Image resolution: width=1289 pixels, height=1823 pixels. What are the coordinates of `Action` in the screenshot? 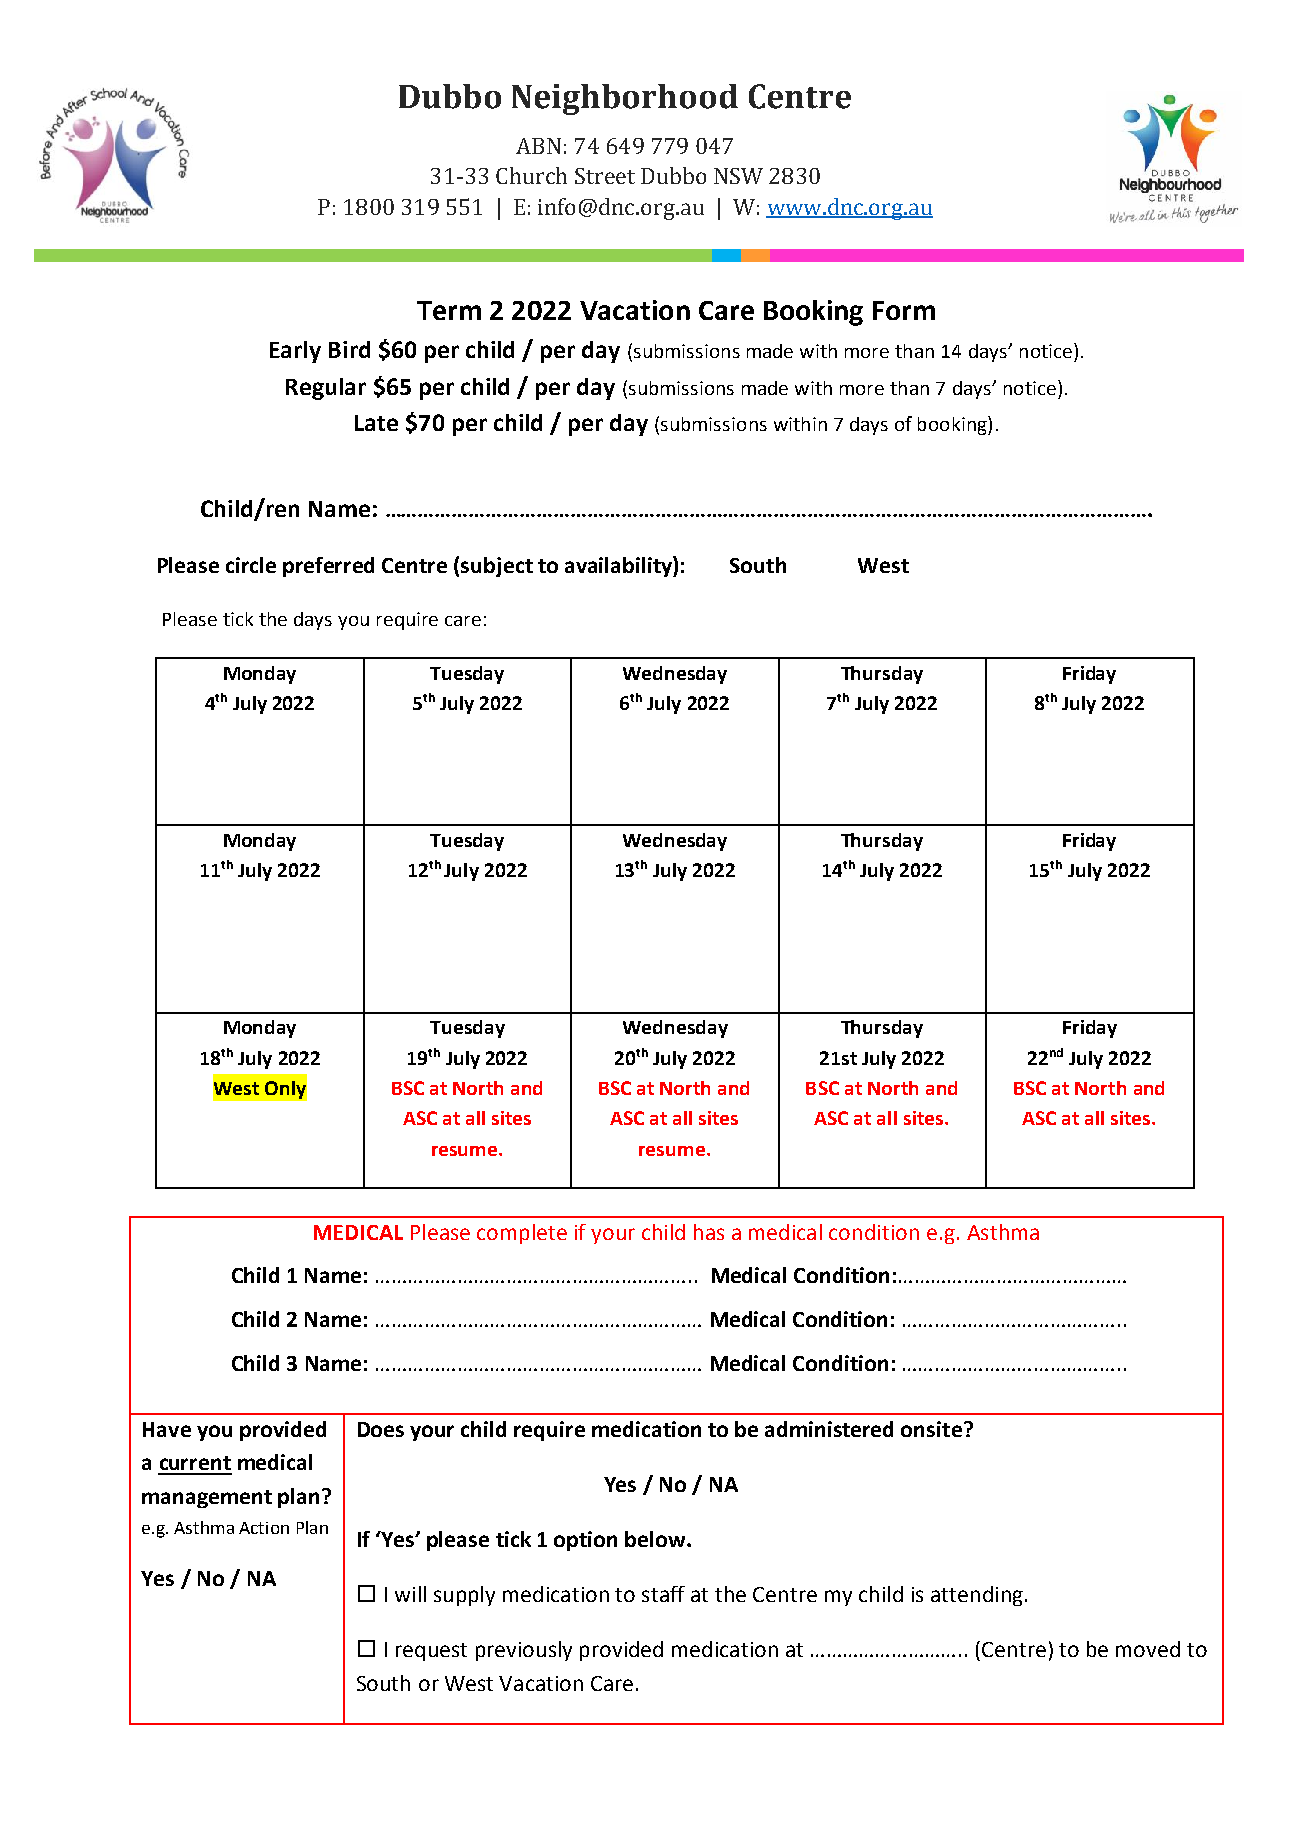 It's located at (264, 1528).
